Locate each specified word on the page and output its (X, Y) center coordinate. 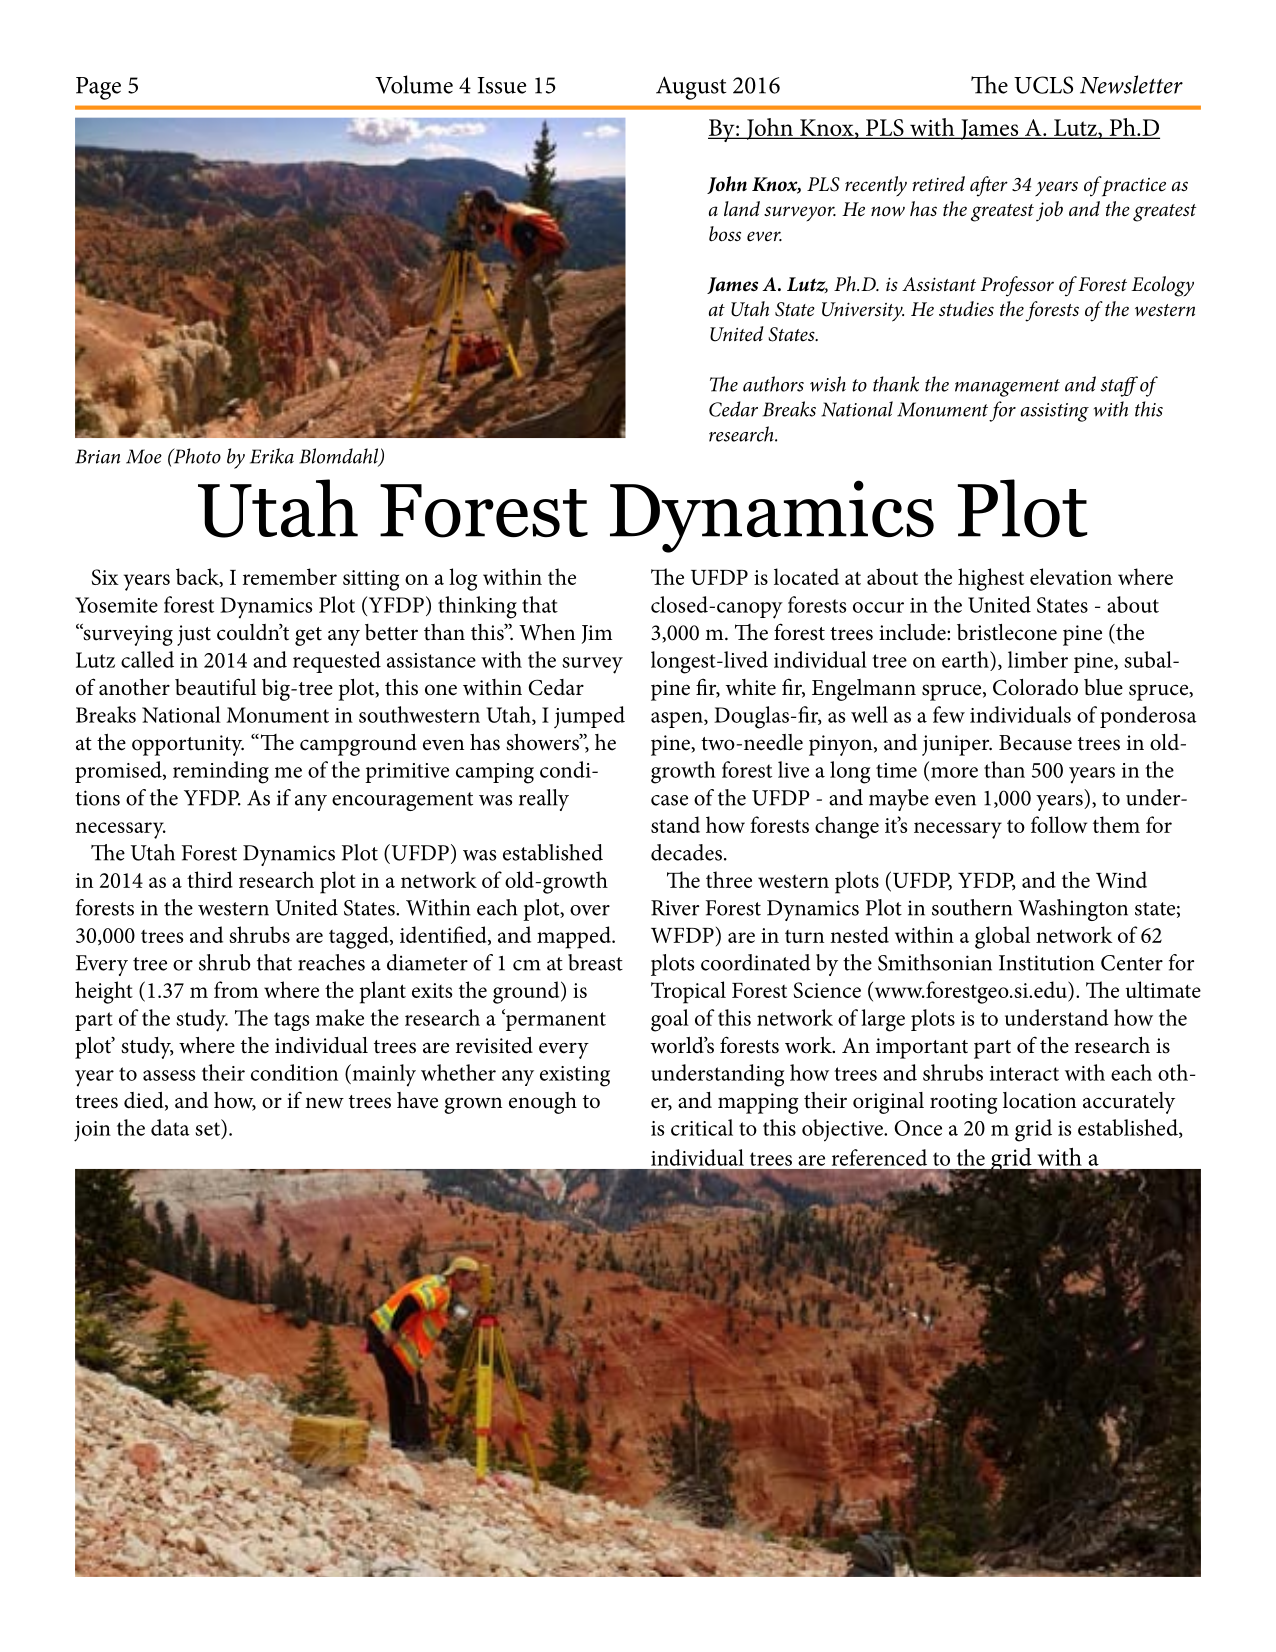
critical (702, 1127)
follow (1059, 824)
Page (98, 88)
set (207, 1129)
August (691, 88)
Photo (196, 456)
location (1039, 1100)
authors (773, 384)
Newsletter (1131, 84)
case (669, 800)
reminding (221, 772)
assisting (1055, 412)
